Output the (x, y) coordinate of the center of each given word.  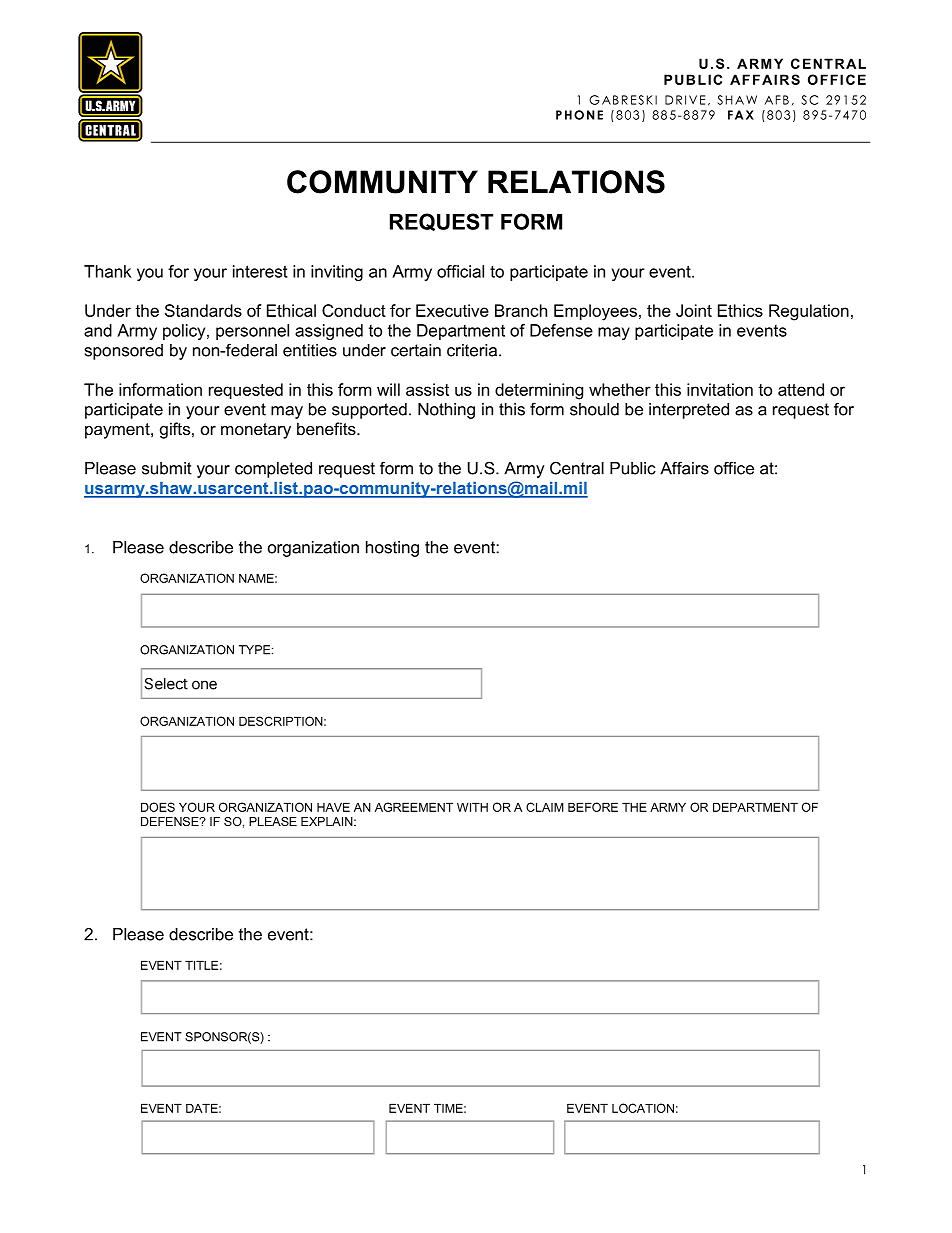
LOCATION (643, 1108)
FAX (741, 115)
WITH (472, 807)
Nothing (446, 411)
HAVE (333, 807)
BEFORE (593, 807)
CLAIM (545, 807)
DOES (158, 807)
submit (167, 468)
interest (260, 271)
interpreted (689, 411)
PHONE (579, 115)
